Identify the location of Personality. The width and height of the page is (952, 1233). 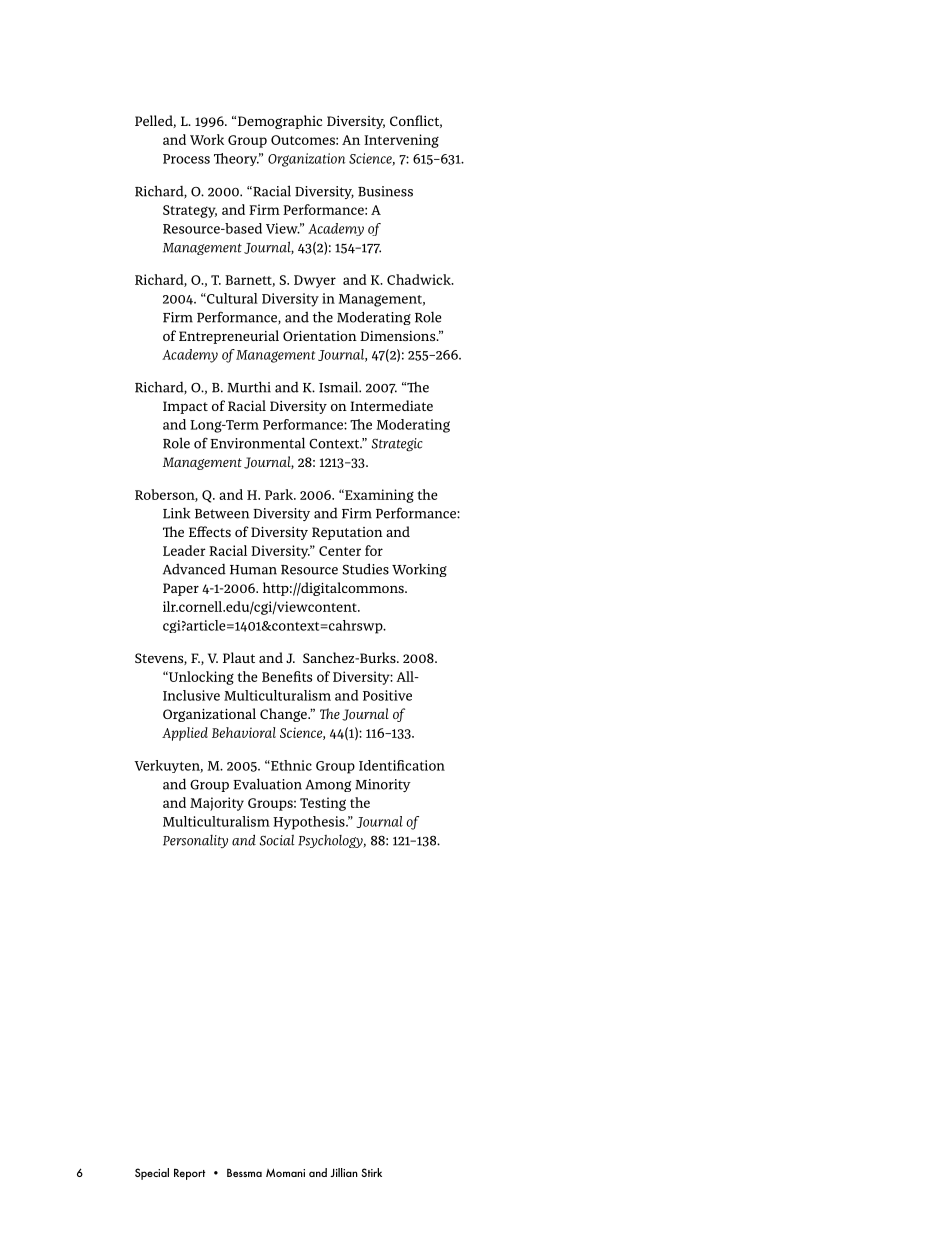
(195, 841).
